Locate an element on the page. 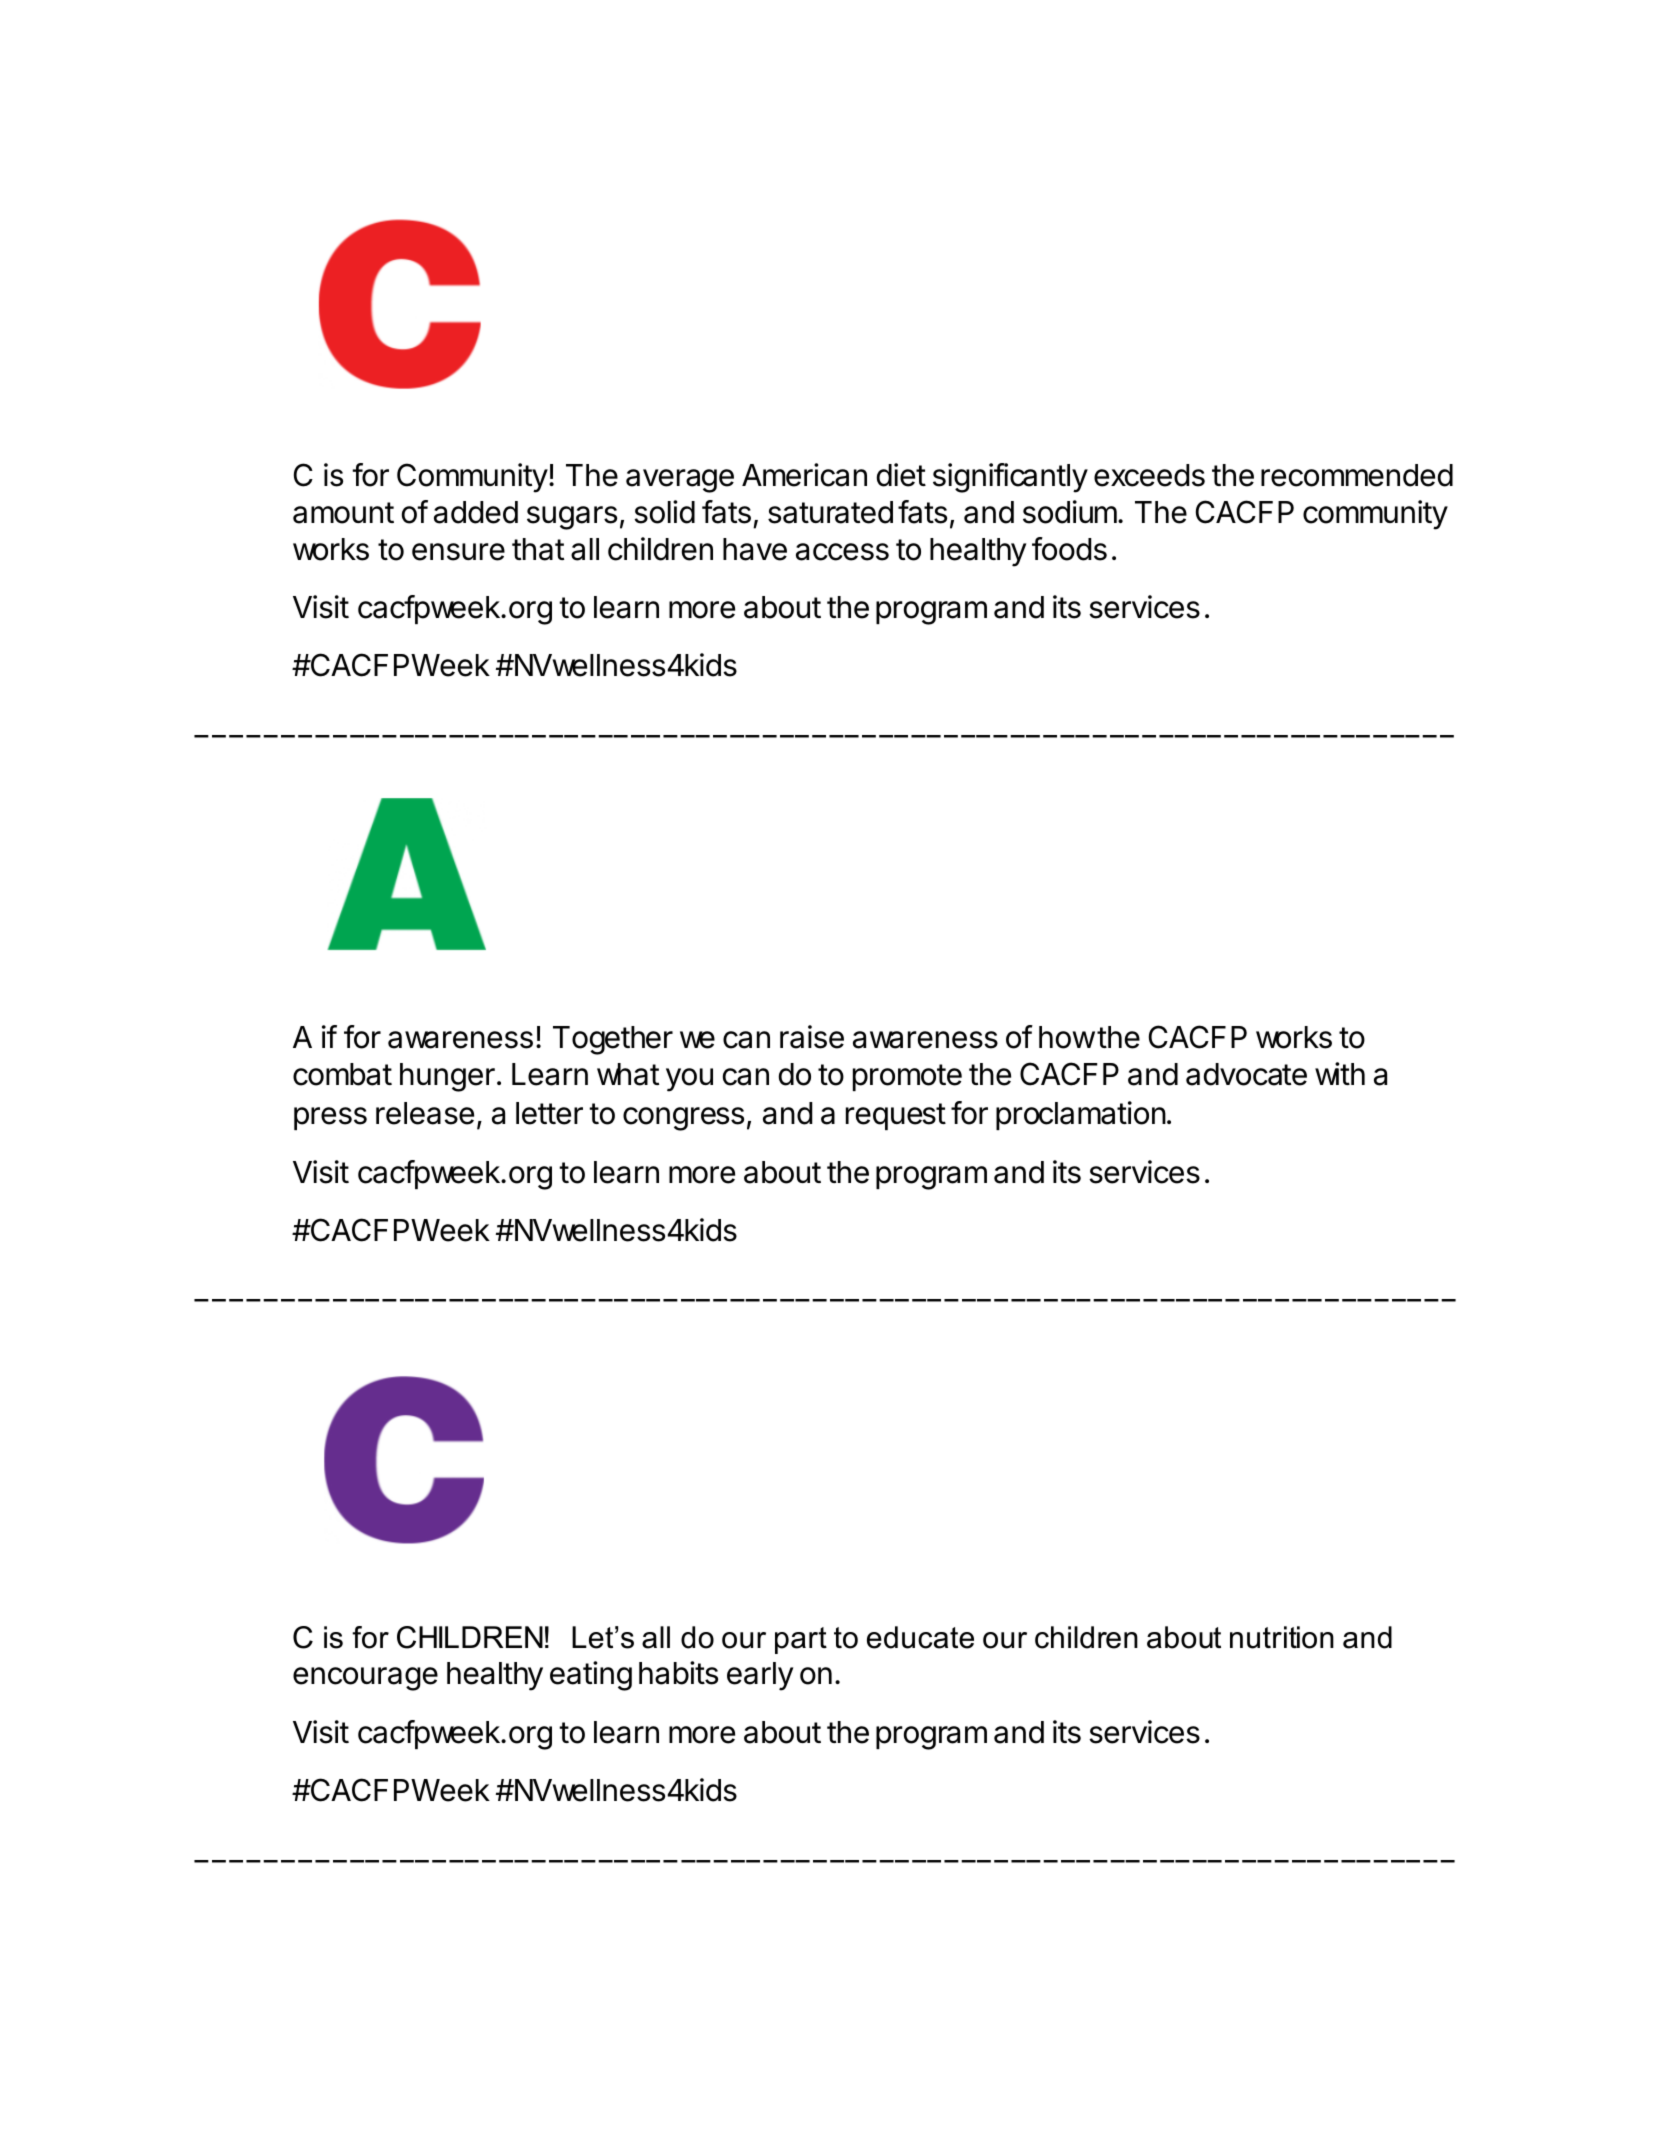 The width and height of the document is (1653, 2139). request is located at coordinates (896, 1116).
